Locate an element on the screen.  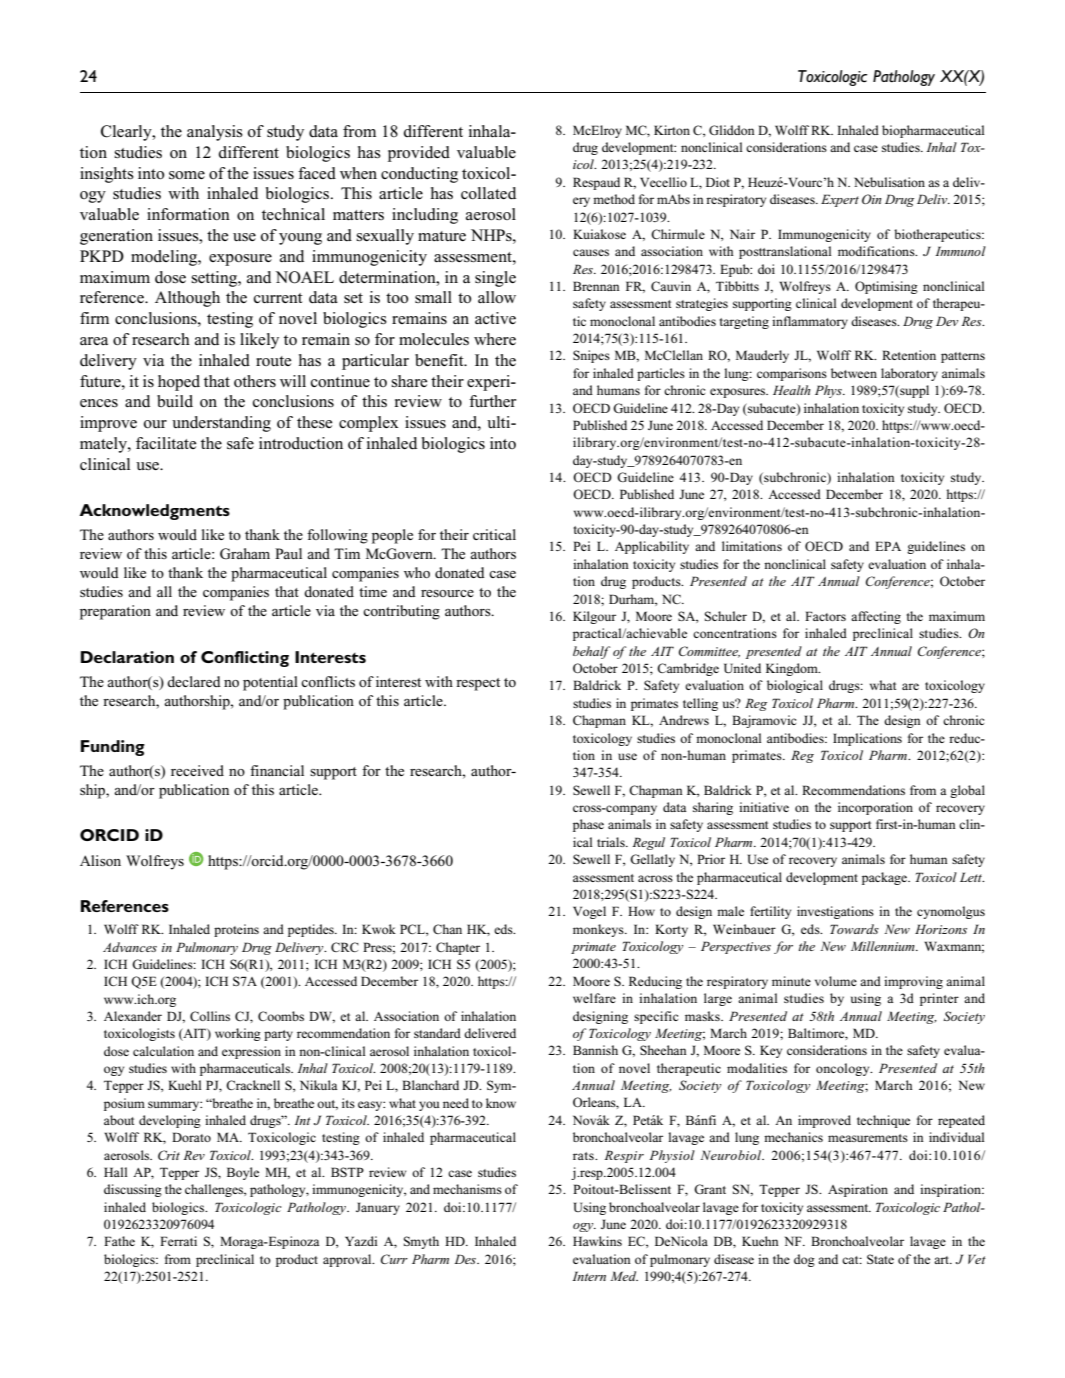
State is located at coordinates (880, 1259).
